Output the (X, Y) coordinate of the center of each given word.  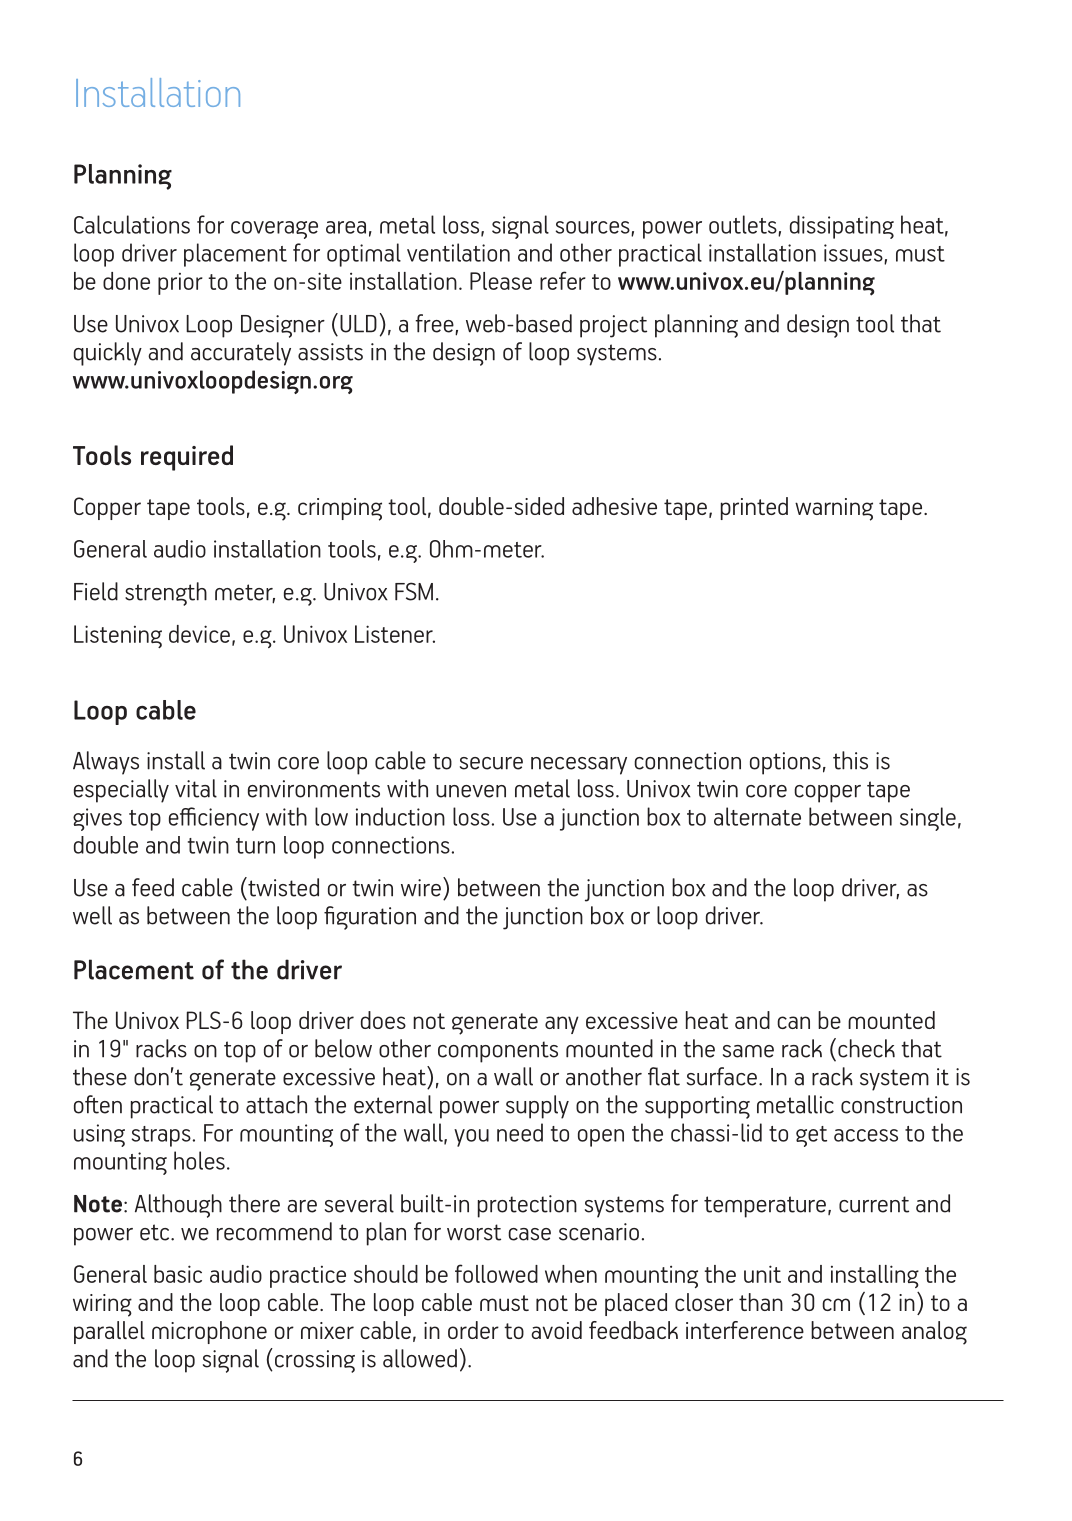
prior (180, 284)
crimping (340, 509)
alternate (757, 816)
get (811, 1136)
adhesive (614, 506)
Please (501, 281)
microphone (209, 1332)
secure (491, 763)
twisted (282, 887)
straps (161, 1136)
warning (834, 509)
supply (537, 1107)
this (850, 760)
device (199, 634)
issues (854, 254)
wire (421, 888)
